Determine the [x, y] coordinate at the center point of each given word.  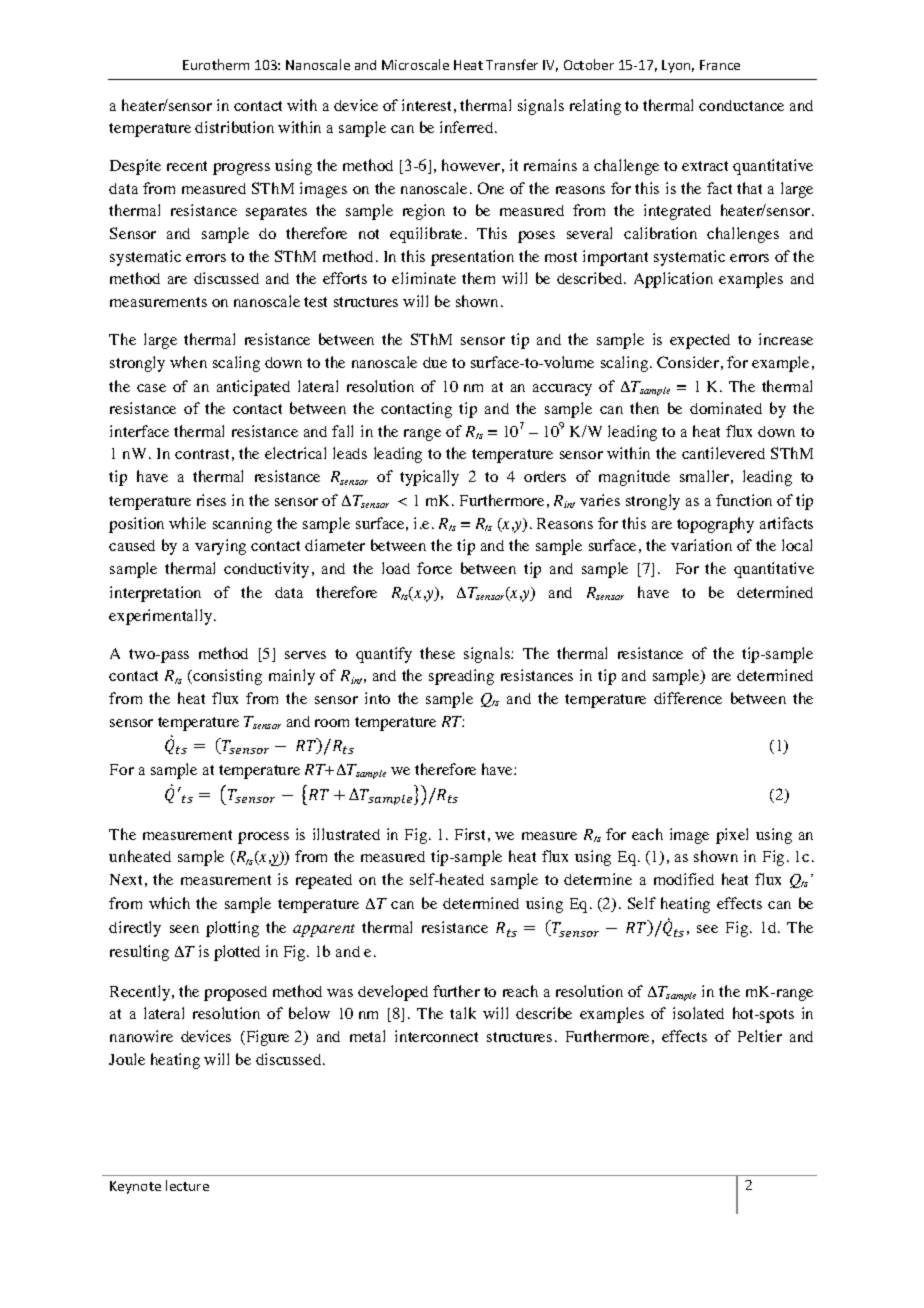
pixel [732, 836]
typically [429, 478]
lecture [187, 1185]
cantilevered [723, 453]
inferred [468, 127]
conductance [741, 105]
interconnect [436, 1036]
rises [211, 500]
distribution [234, 127]
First [470, 834]
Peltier [760, 1036]
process [263, 838]
